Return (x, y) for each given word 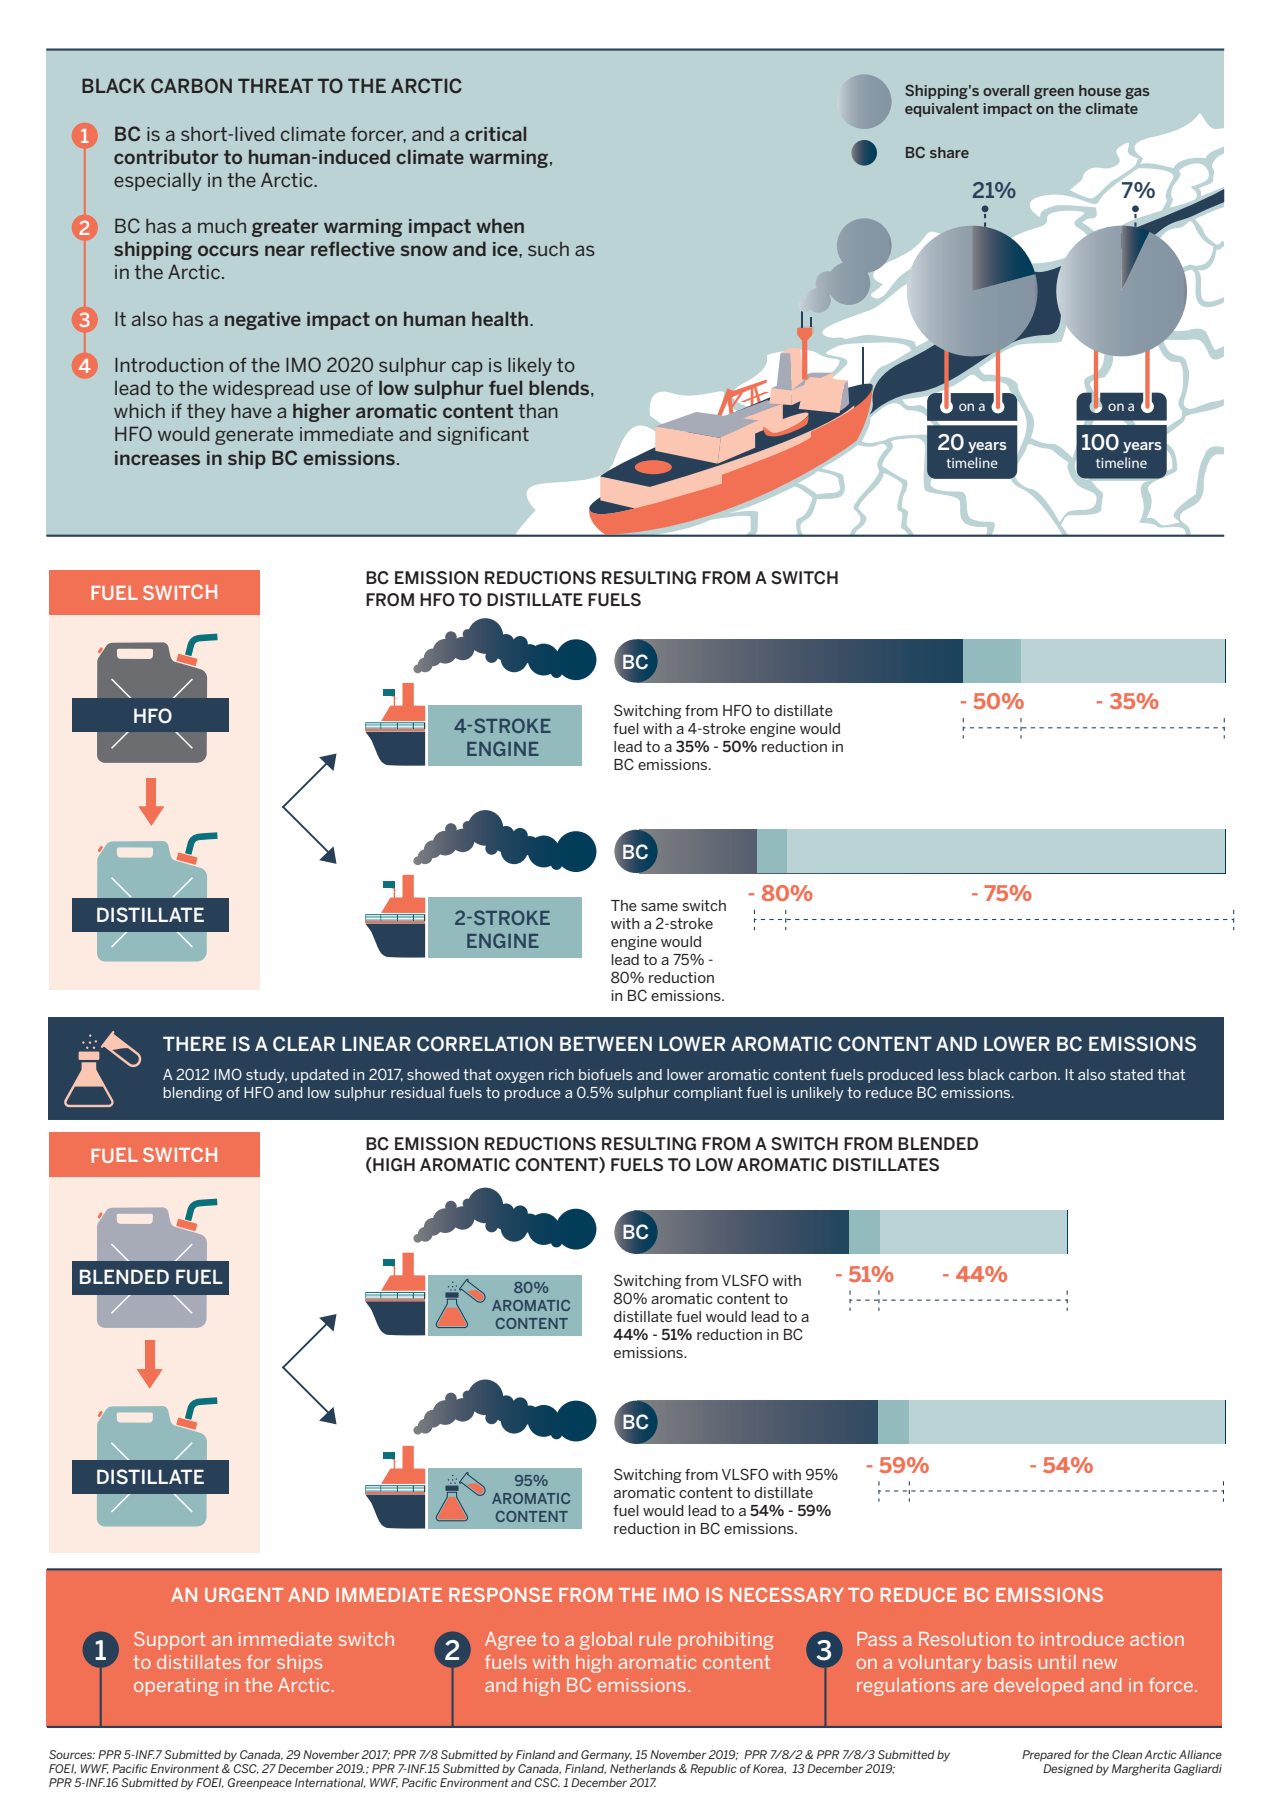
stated (1131, 1074)
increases (157, 458)
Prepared (1046, 1756)
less (951, 1074)
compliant (708, 1094)
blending (193, 1094)
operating (176, 1687)
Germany (606, 1756)
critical (495, 133)
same (659, 907)
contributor (166, 156)
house (1100, 90)
